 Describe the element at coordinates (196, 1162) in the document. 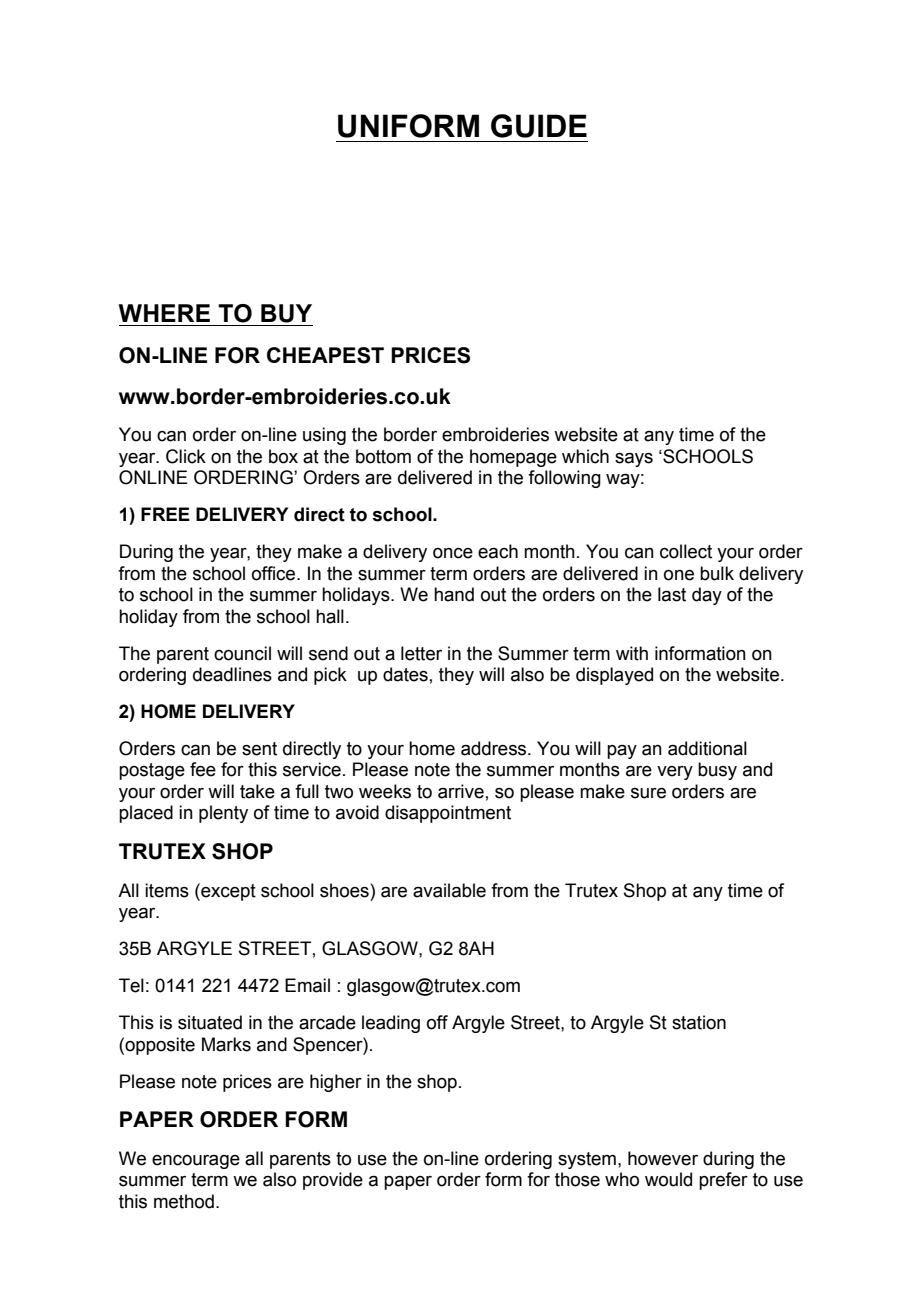

I see `encourage` at that location.
